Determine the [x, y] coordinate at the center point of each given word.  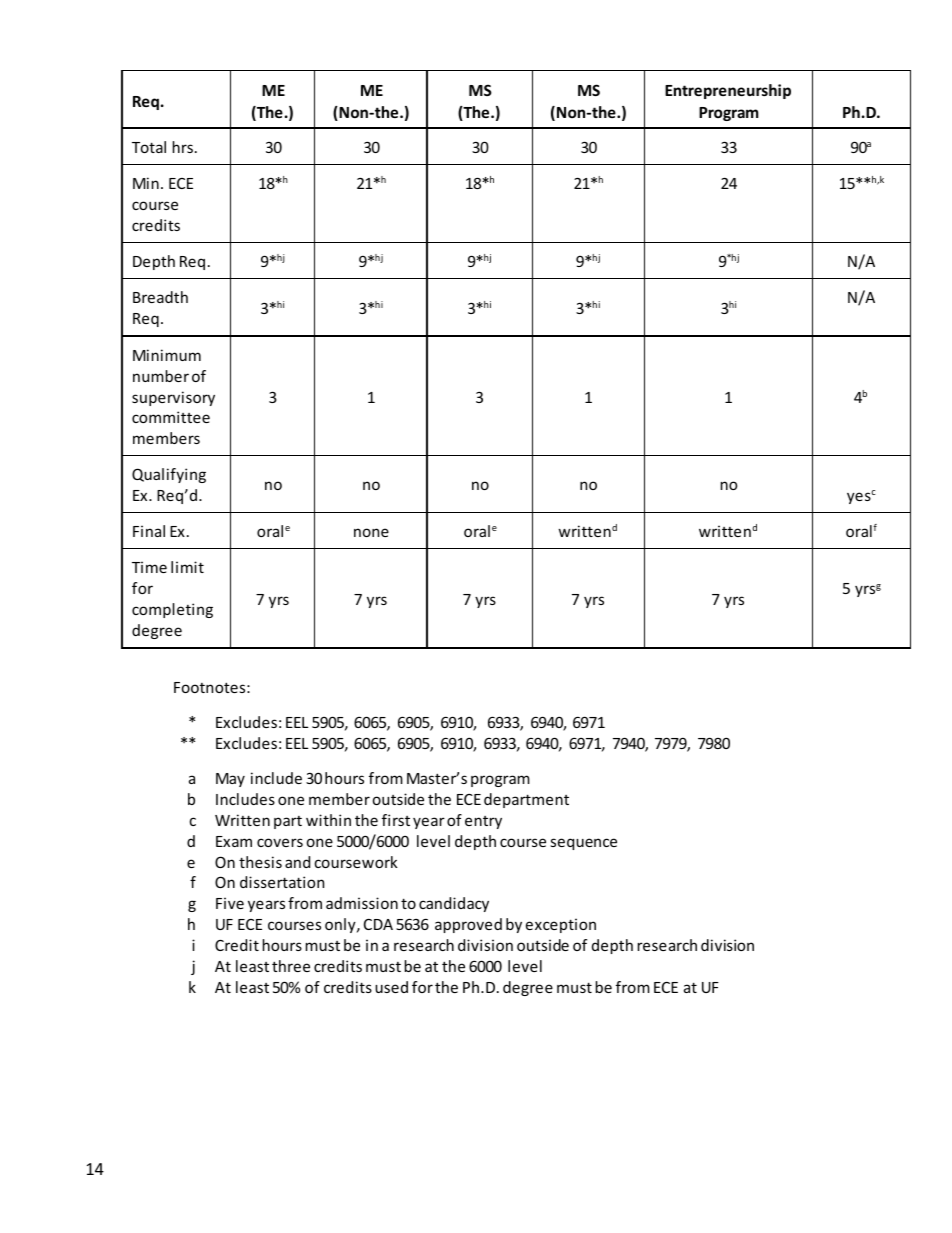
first [396, 820]
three [291, 966]
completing [172, 610]
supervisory [173, 398]
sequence [584, 844]
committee [171, 417]
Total [149, 147]
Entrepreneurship [728, 91]
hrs [183, 147]
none [371, 532]
